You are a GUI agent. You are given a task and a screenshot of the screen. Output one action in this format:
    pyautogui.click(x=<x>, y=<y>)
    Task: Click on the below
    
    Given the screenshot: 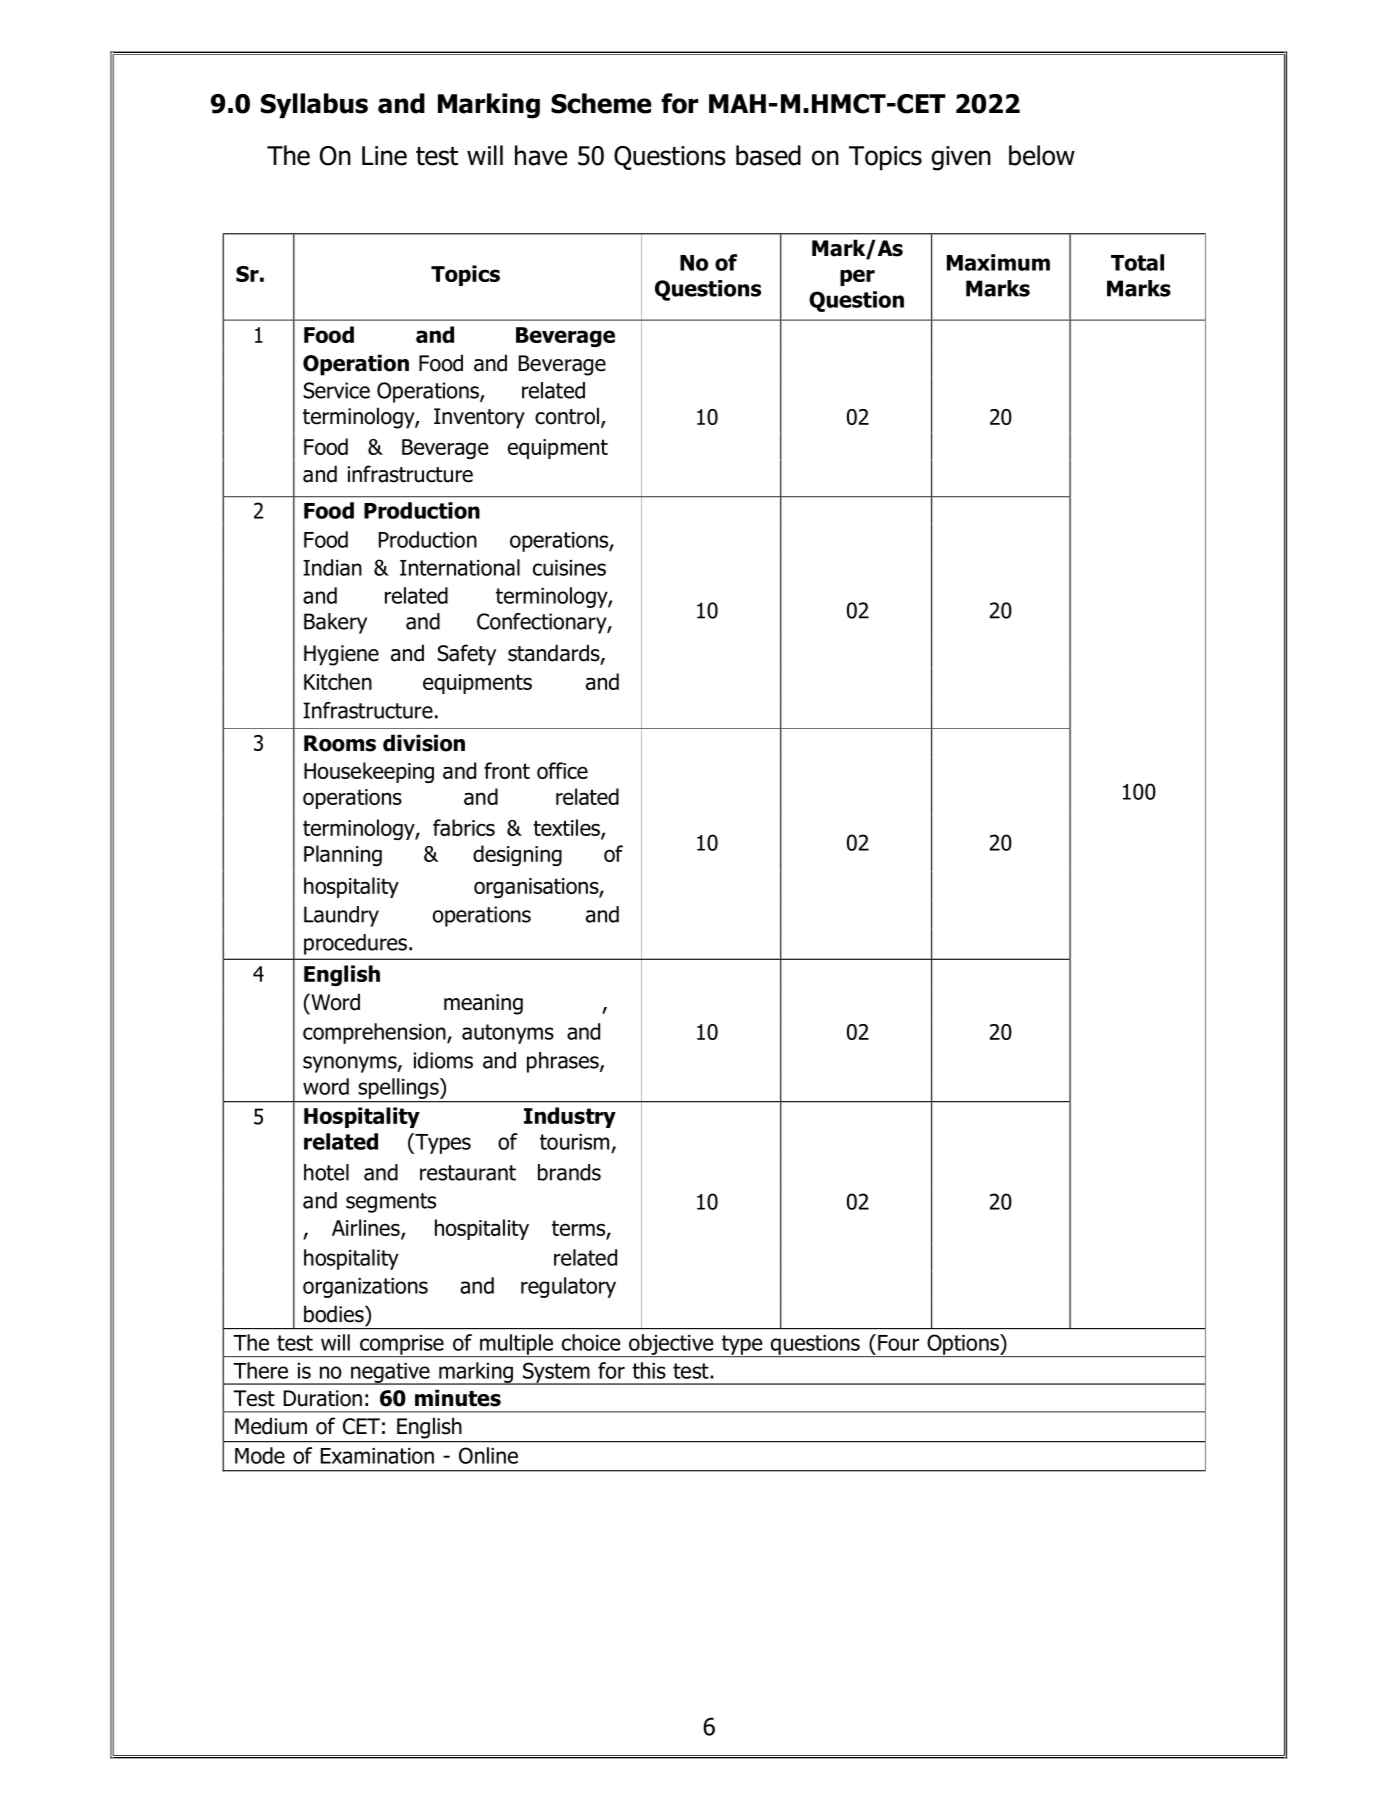 What is the action you would take?
    pyautogui.click(x=1042, y=155)
